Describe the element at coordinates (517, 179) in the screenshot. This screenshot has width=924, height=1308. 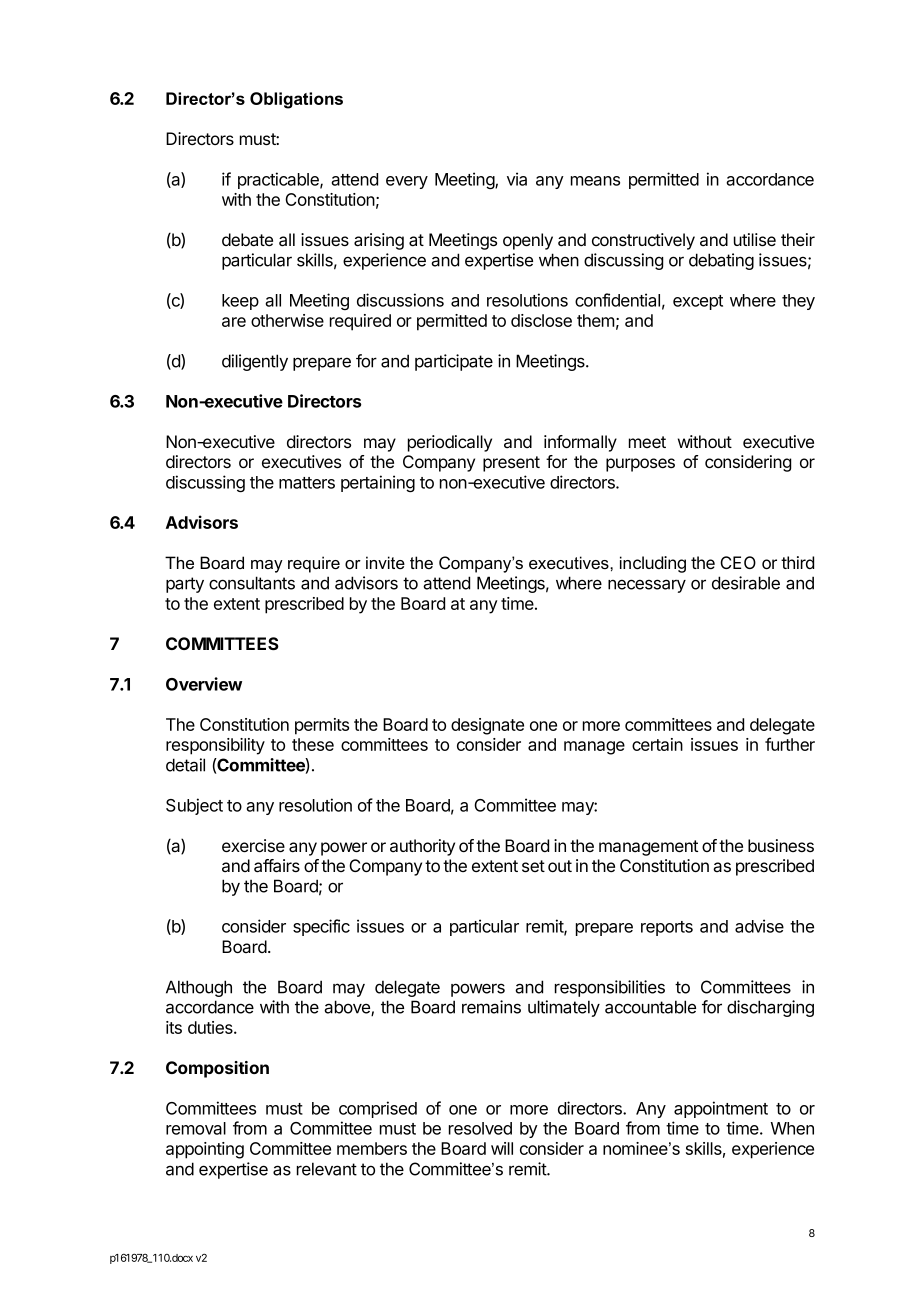
I see `via` at that location.
